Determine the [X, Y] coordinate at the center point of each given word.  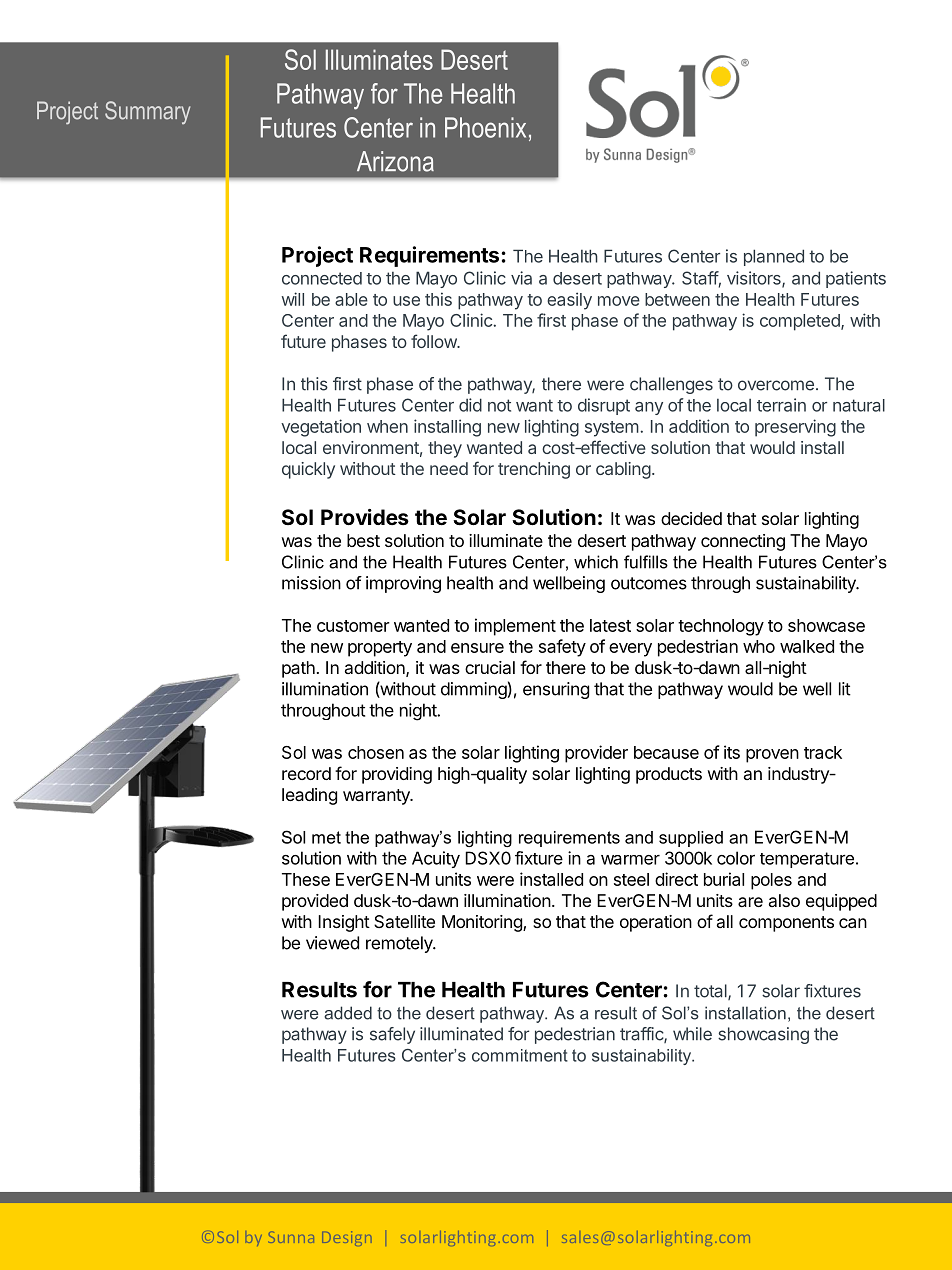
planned [774, 257]
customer [353, 626]
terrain [781, 405]
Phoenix [485, 127]
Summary [147, 113]
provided [315, 902]
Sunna [291, 1237]
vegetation [321, 428]
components [786, 924]
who [759, 646]
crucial [490, 667]
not [499, 405]
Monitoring [483, 923]
